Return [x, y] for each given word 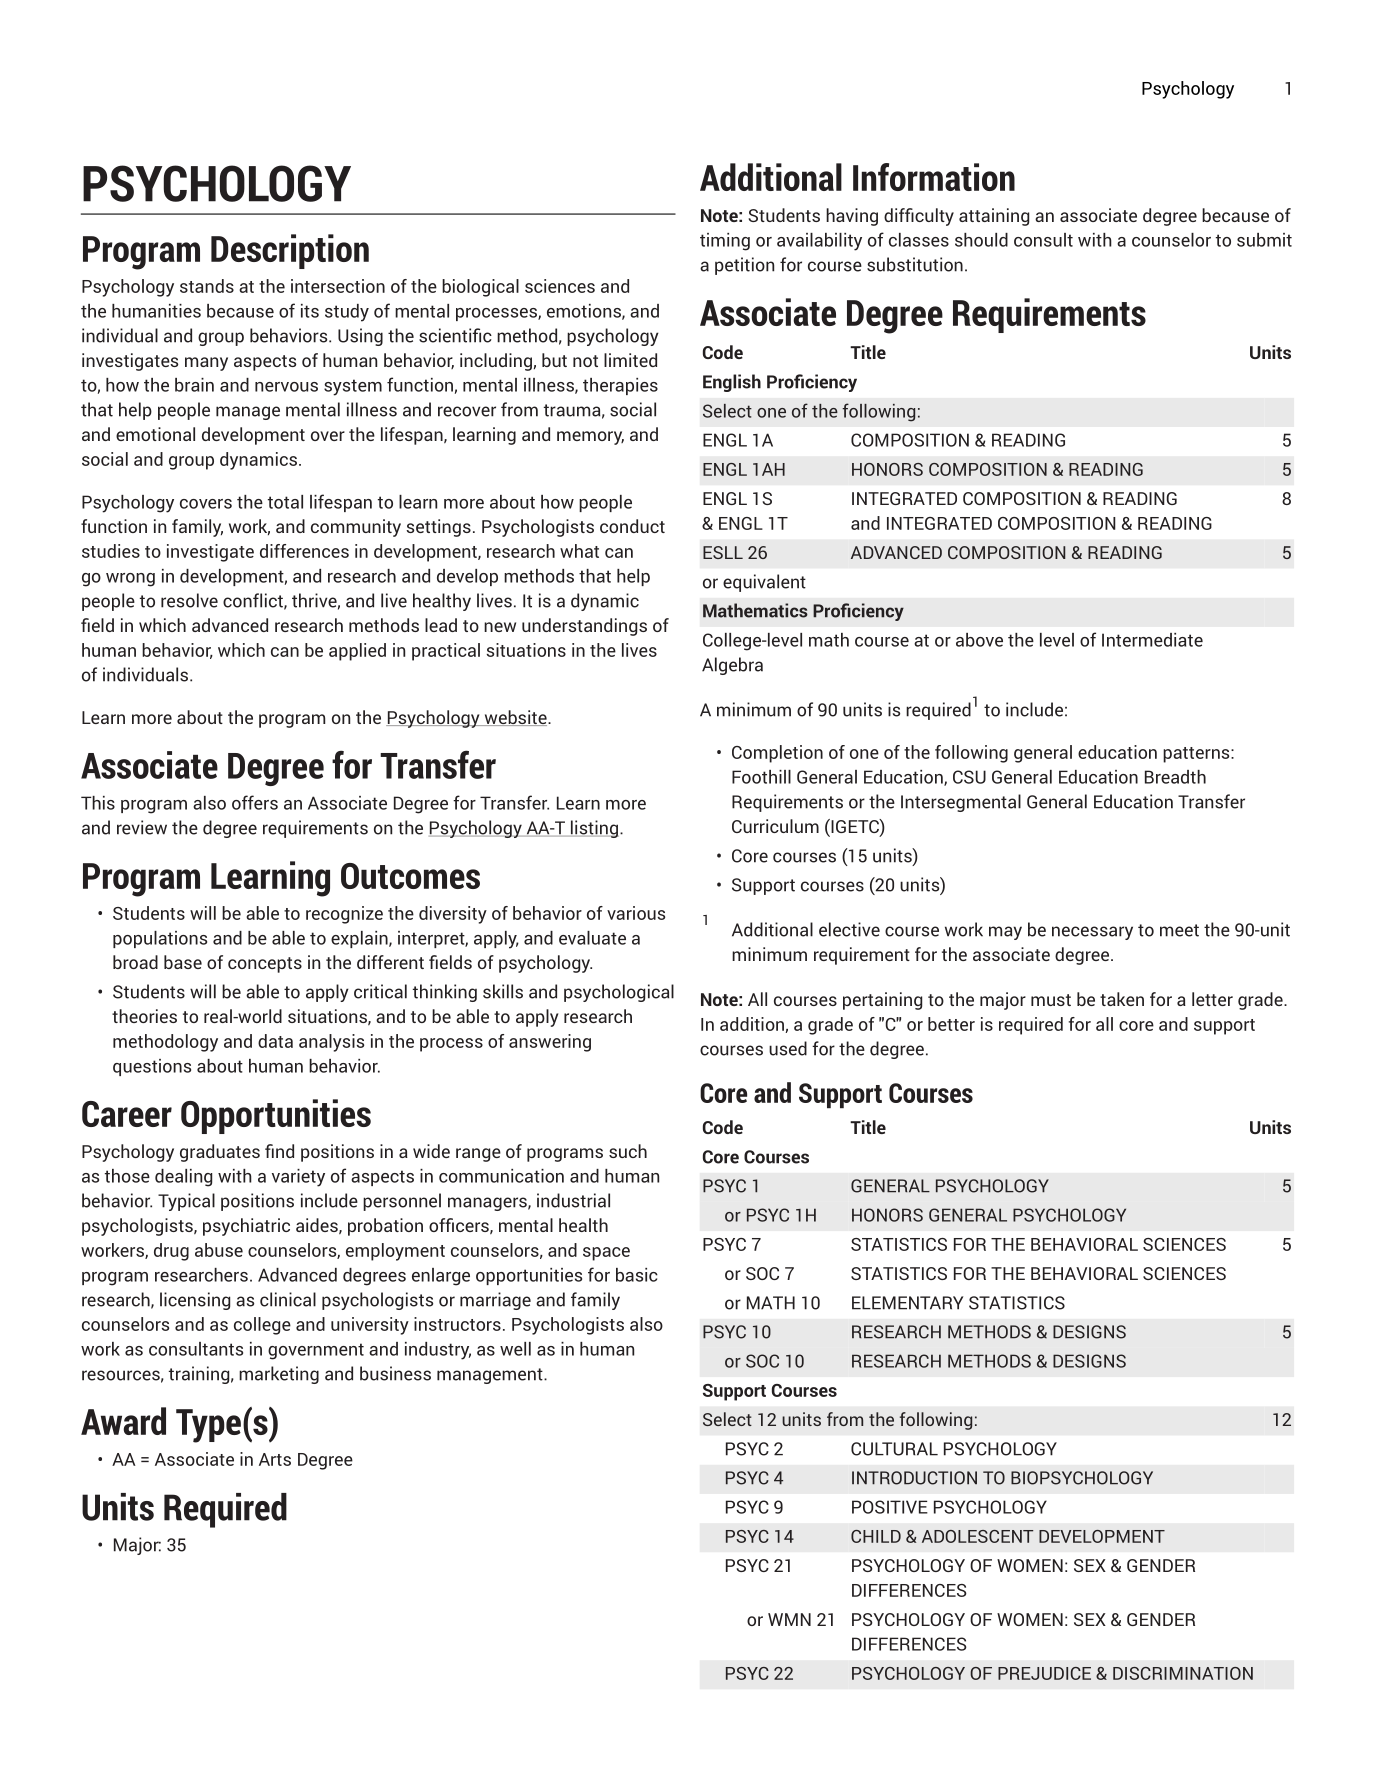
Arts [275, 1459]
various [636, 913]
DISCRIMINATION [1183, 1673]
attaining [994, 217]
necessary [1092, 933]
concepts [265, 965]
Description [290, 251]
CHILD [876, 1536]
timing [725, 242]
